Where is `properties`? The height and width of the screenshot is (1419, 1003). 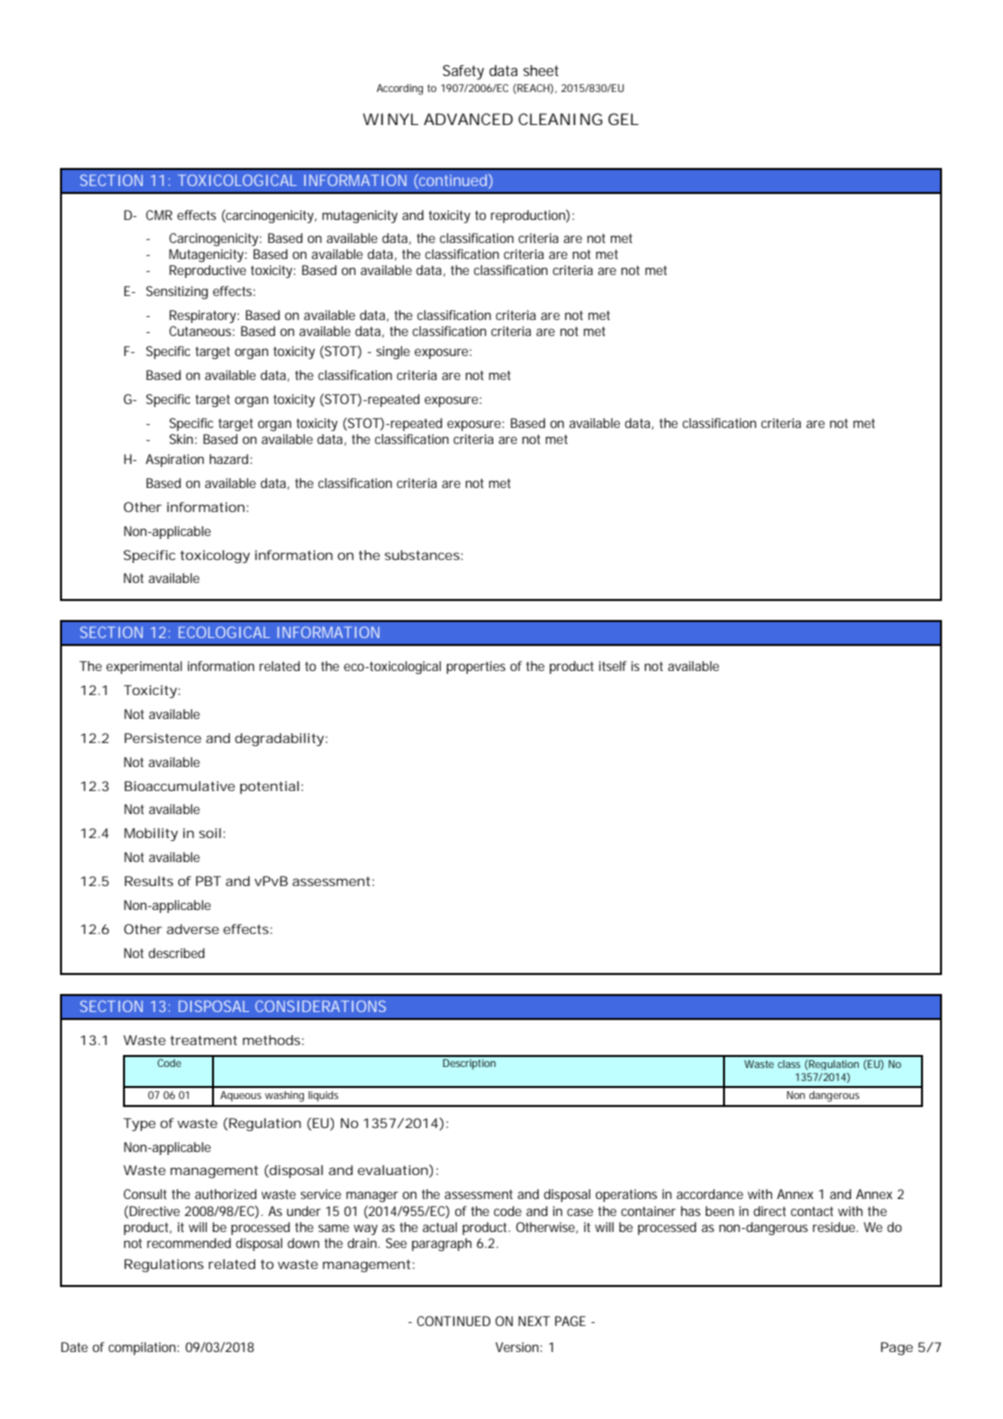 properties is located at coordinates (476, 667).
